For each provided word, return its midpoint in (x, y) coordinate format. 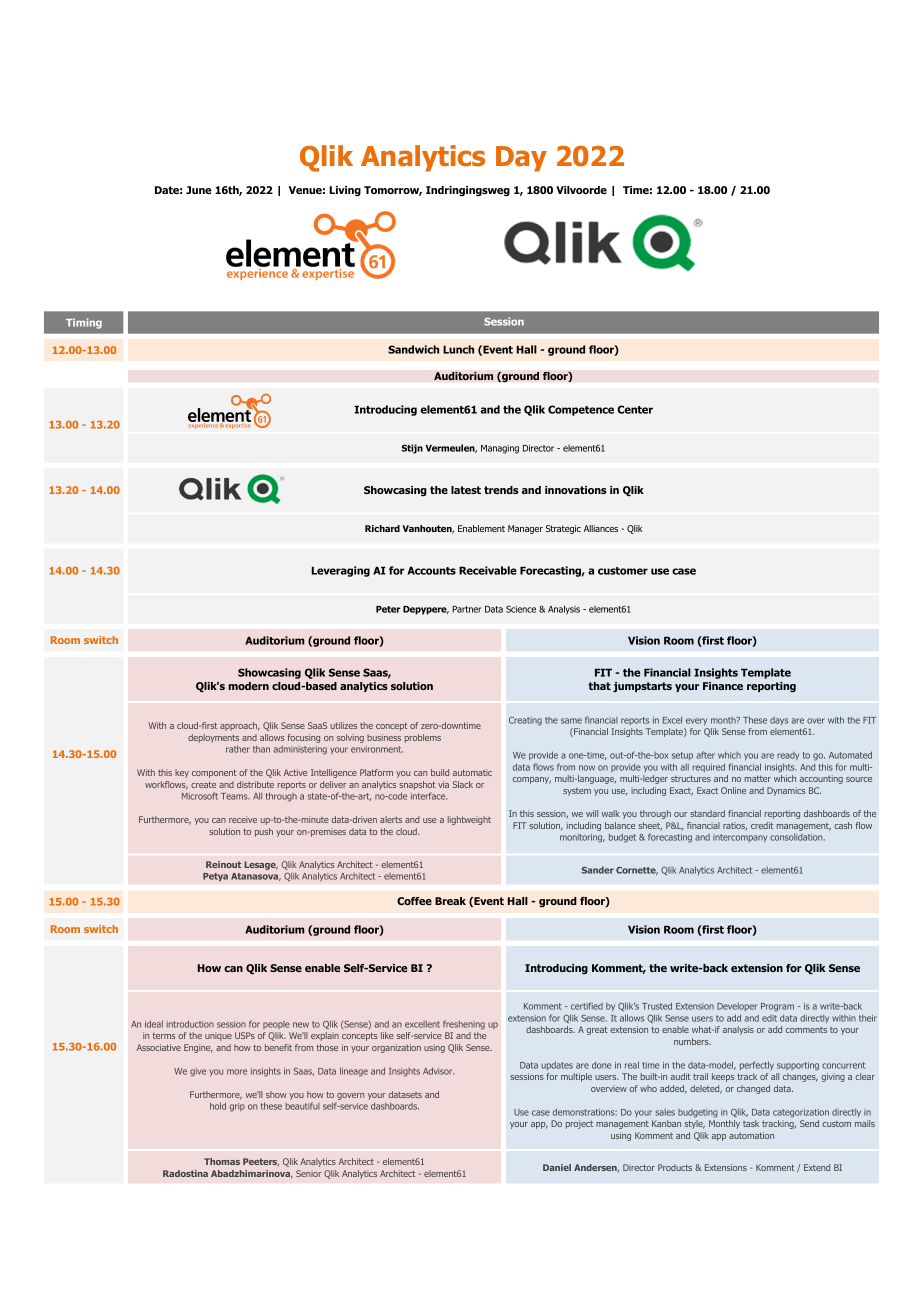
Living (345, 191)
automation (751, 1135)
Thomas (222, 1161)
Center (635, 409)
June (198, 190)
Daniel (557, 1167)
